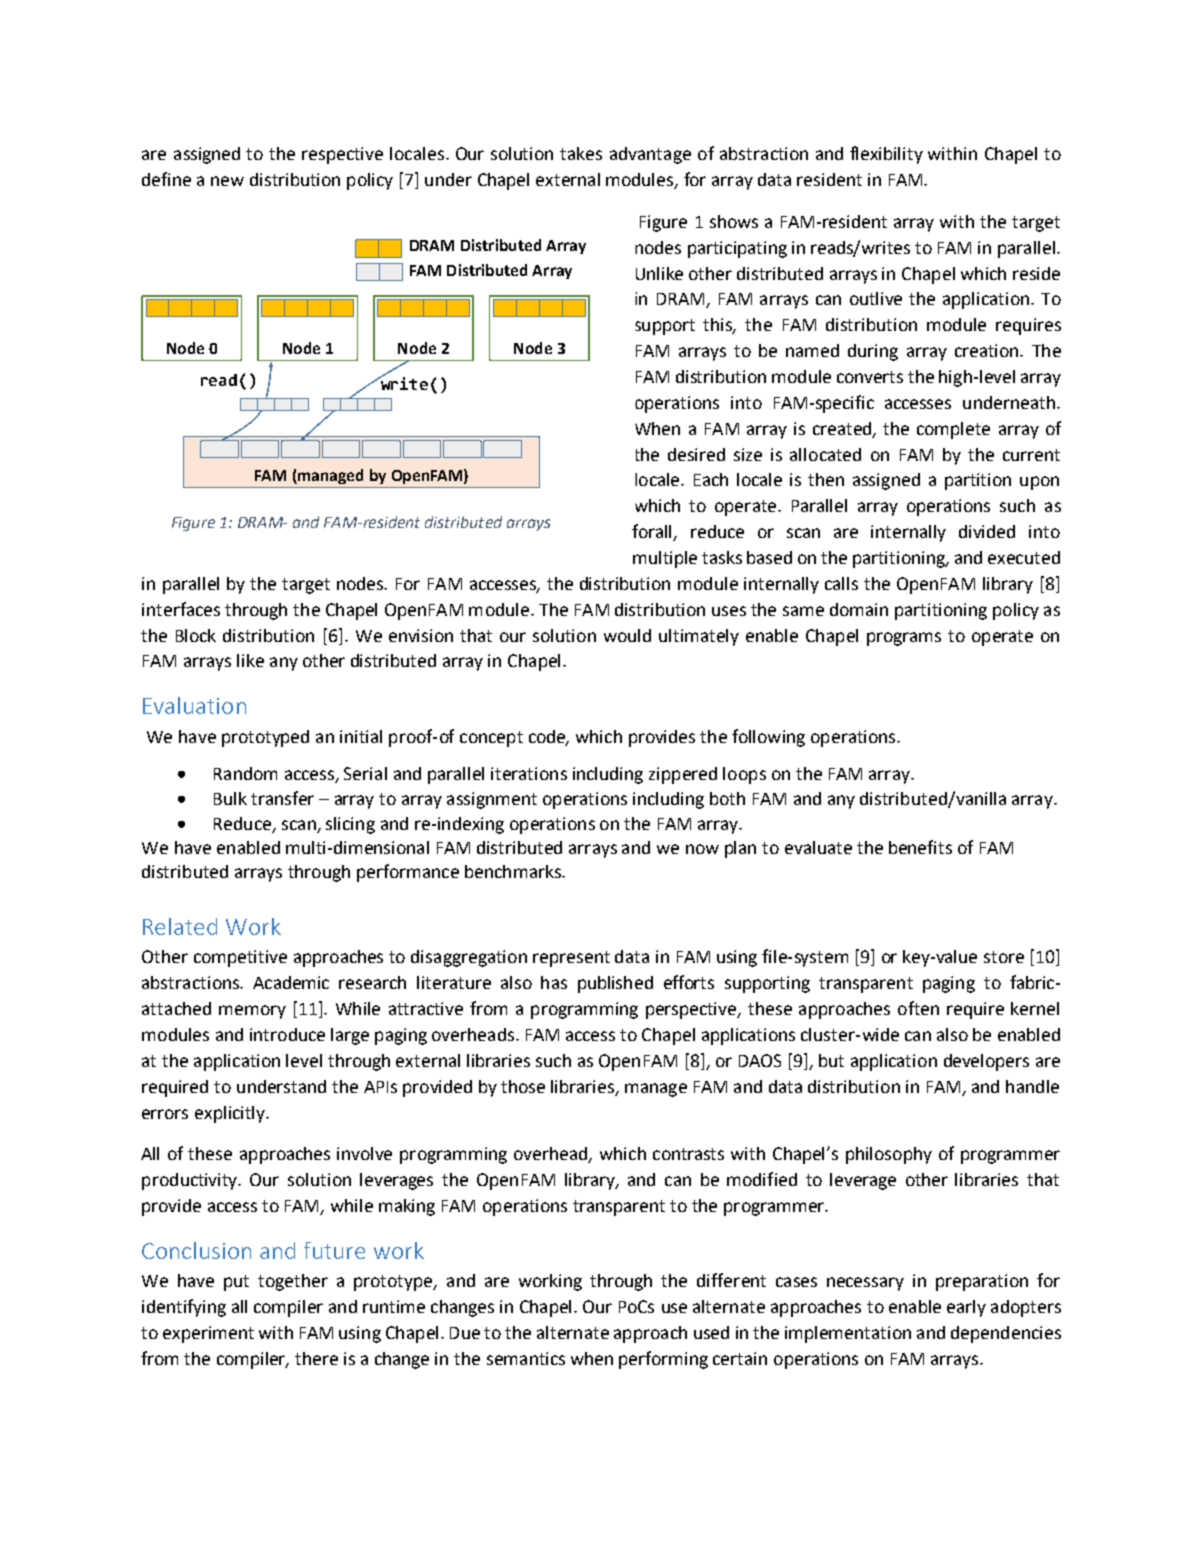 This page has width=1202, height=1555. Describe the element at coordinates (181, 609) in the page. I see `interfaces` at that location.
